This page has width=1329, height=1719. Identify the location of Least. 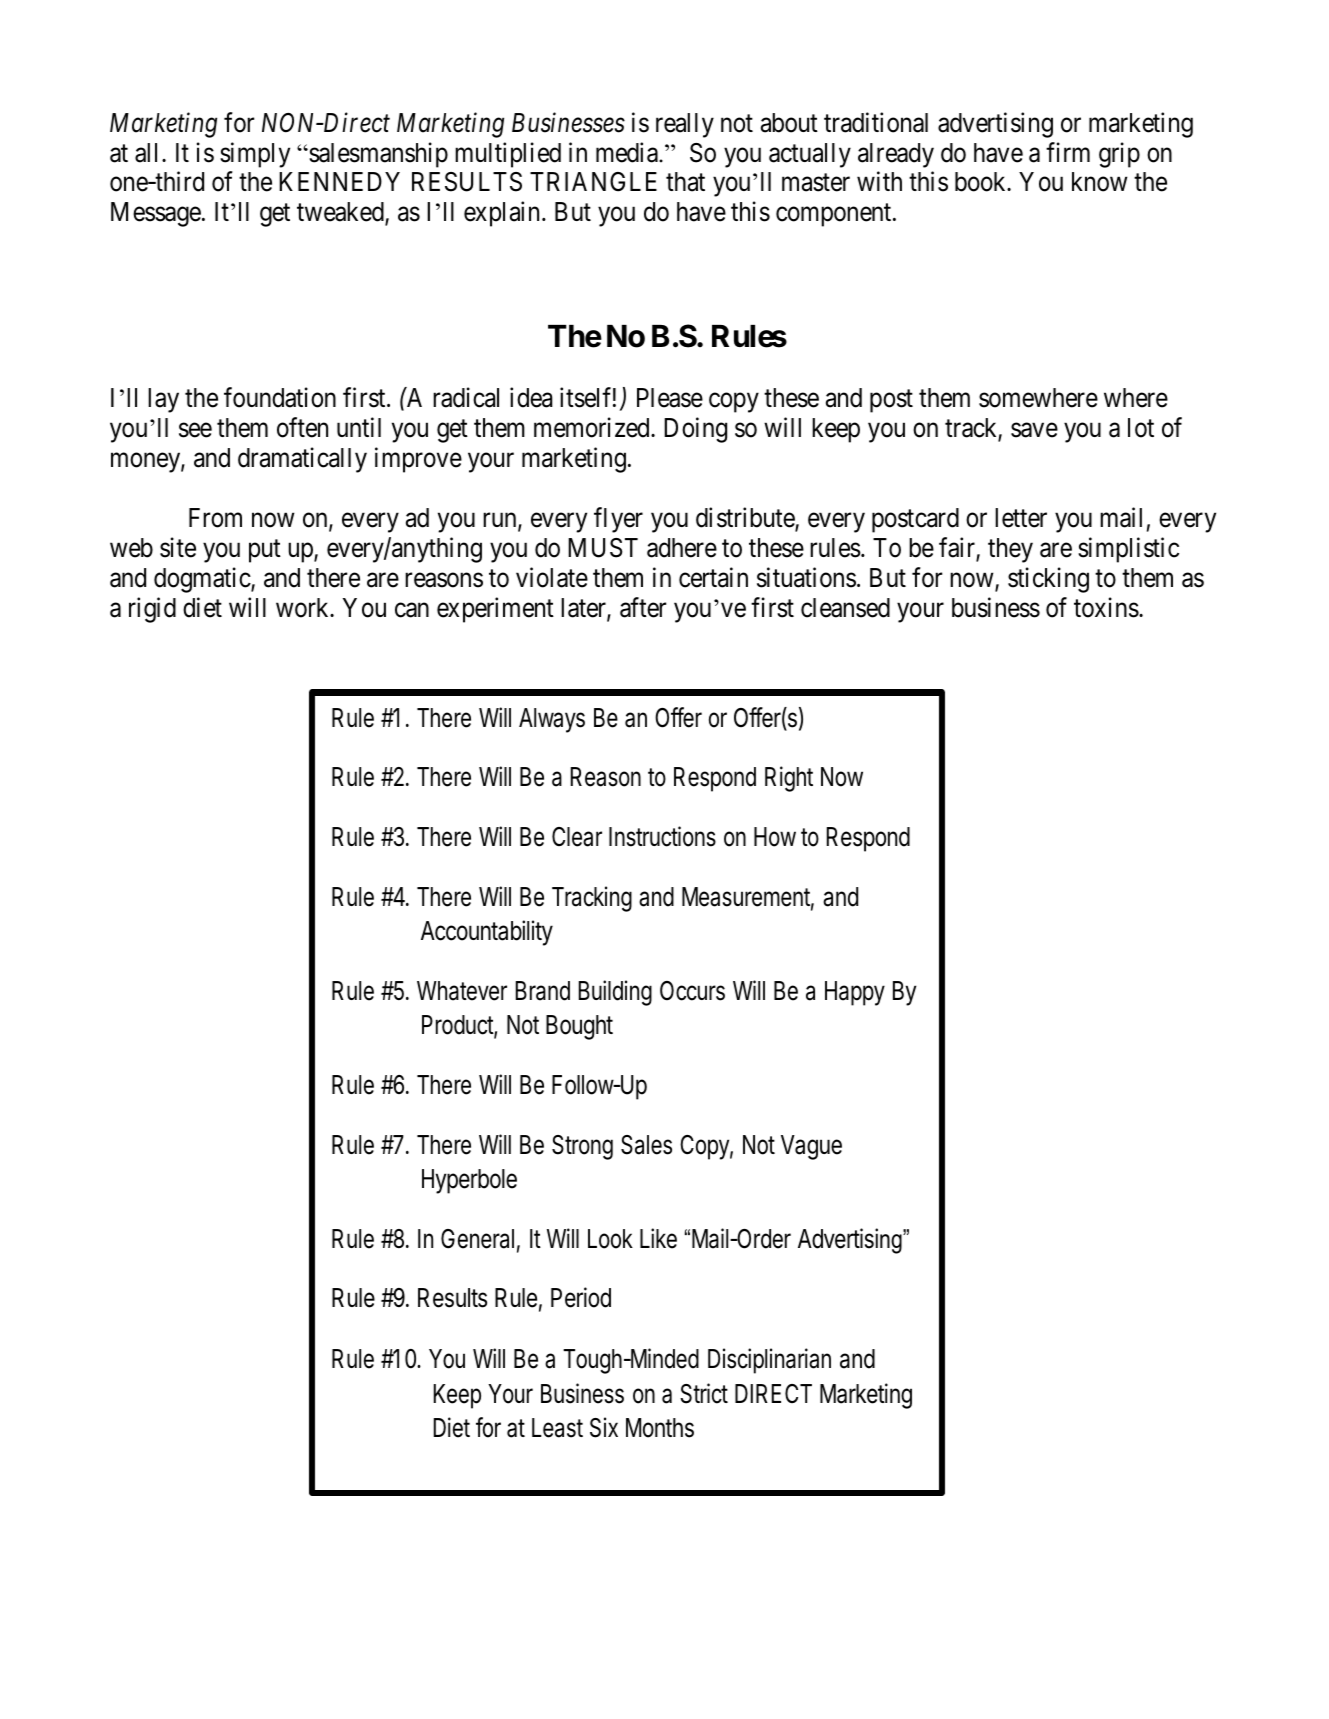
(557, 1428).
